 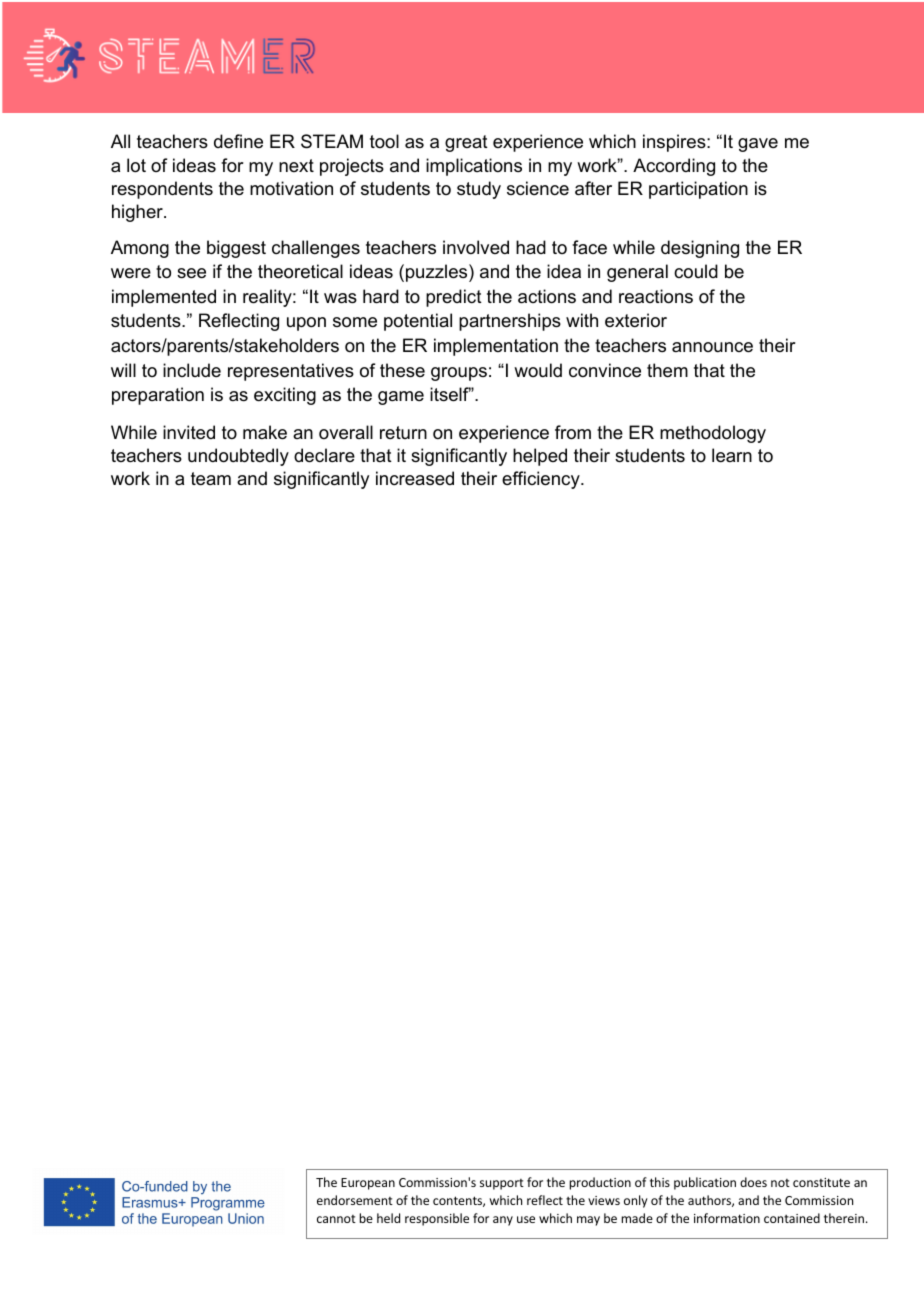 What do you see at coordinates (474, 167) in the page?
I see `implications` at bounding box center [474, 167].
